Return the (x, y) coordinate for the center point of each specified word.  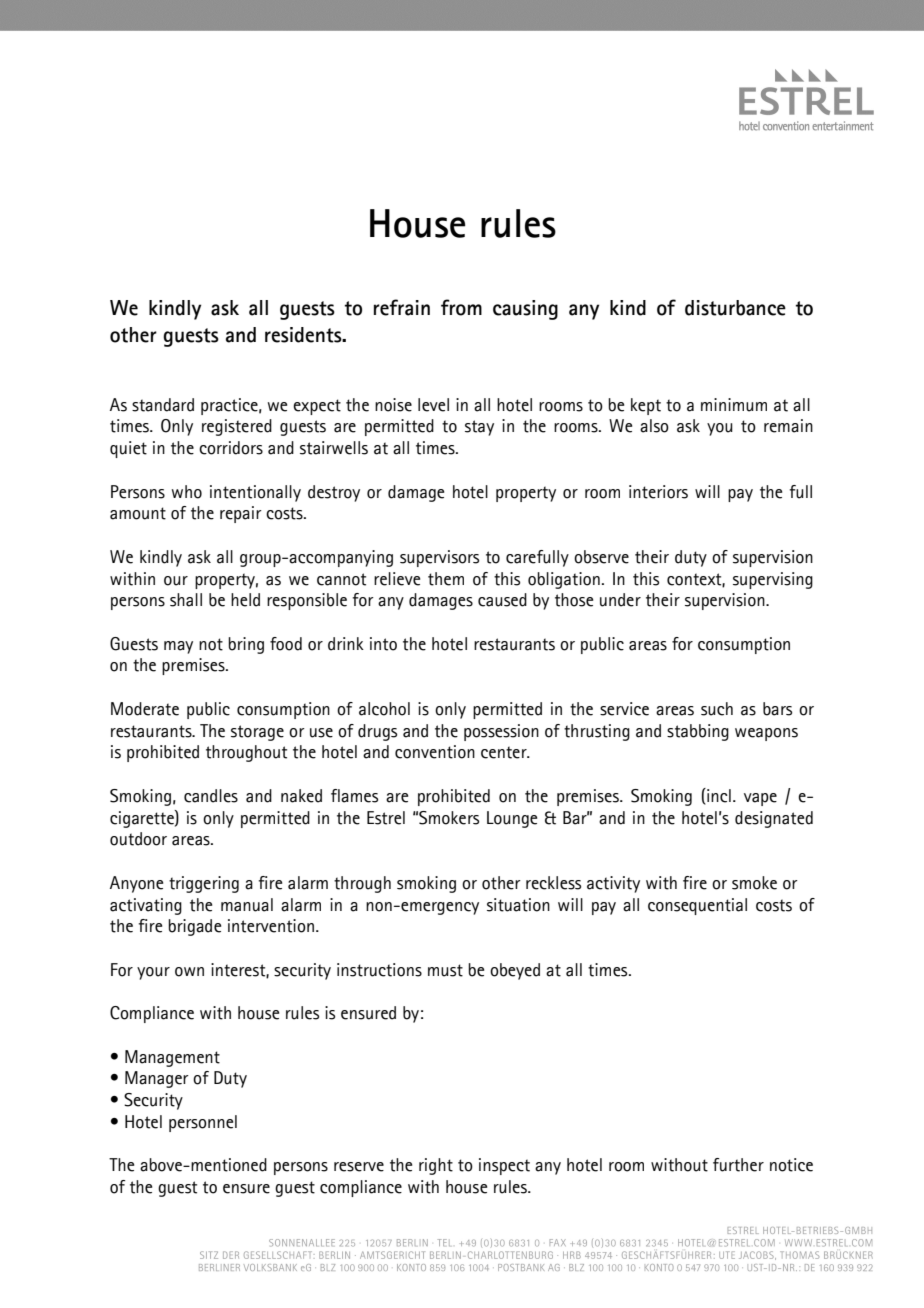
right (436, 1166)
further (738, 1165)
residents (304, 335)
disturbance (735, 308)
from (461, 307)
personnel (203, 1123)
